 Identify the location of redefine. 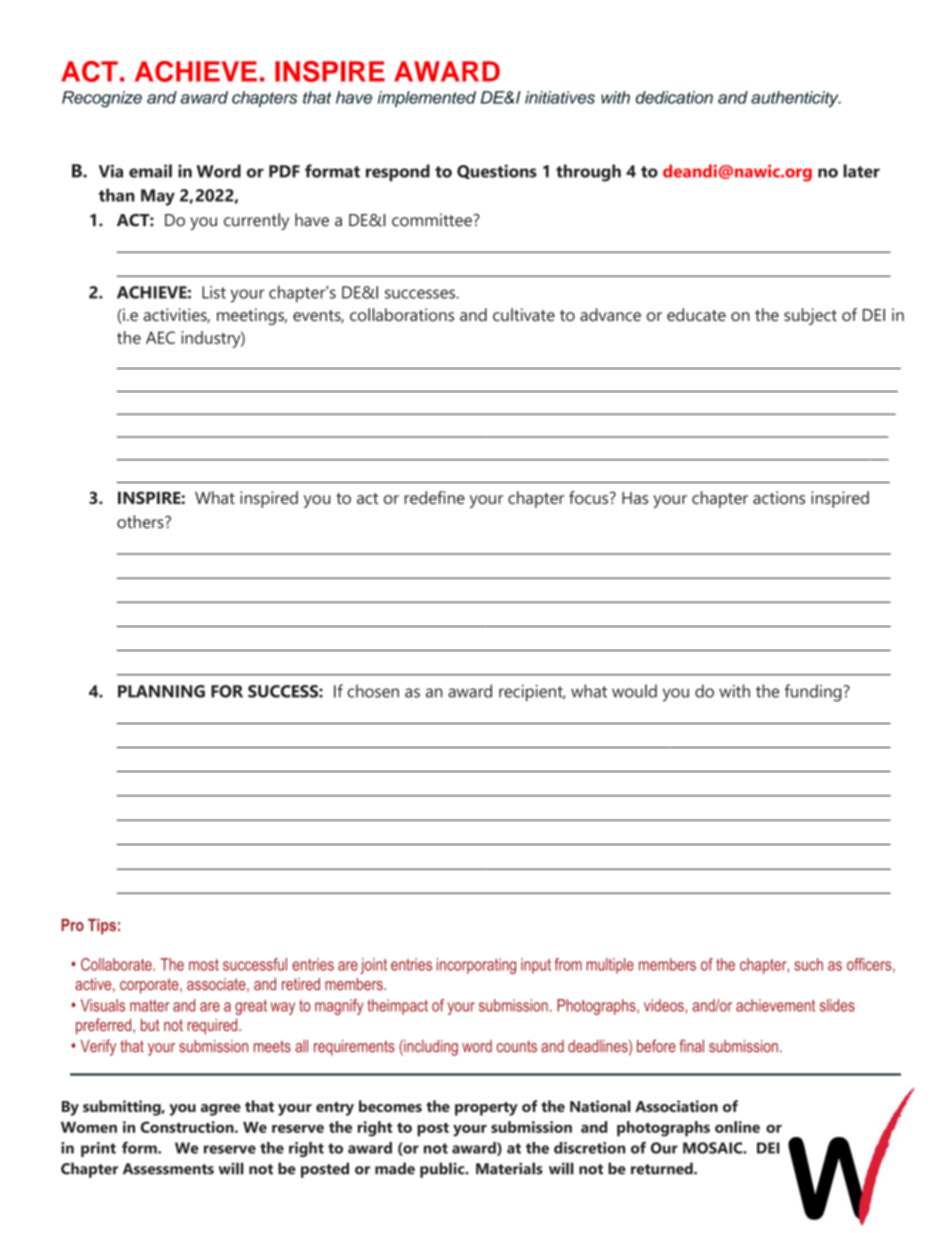
(435, 497).
